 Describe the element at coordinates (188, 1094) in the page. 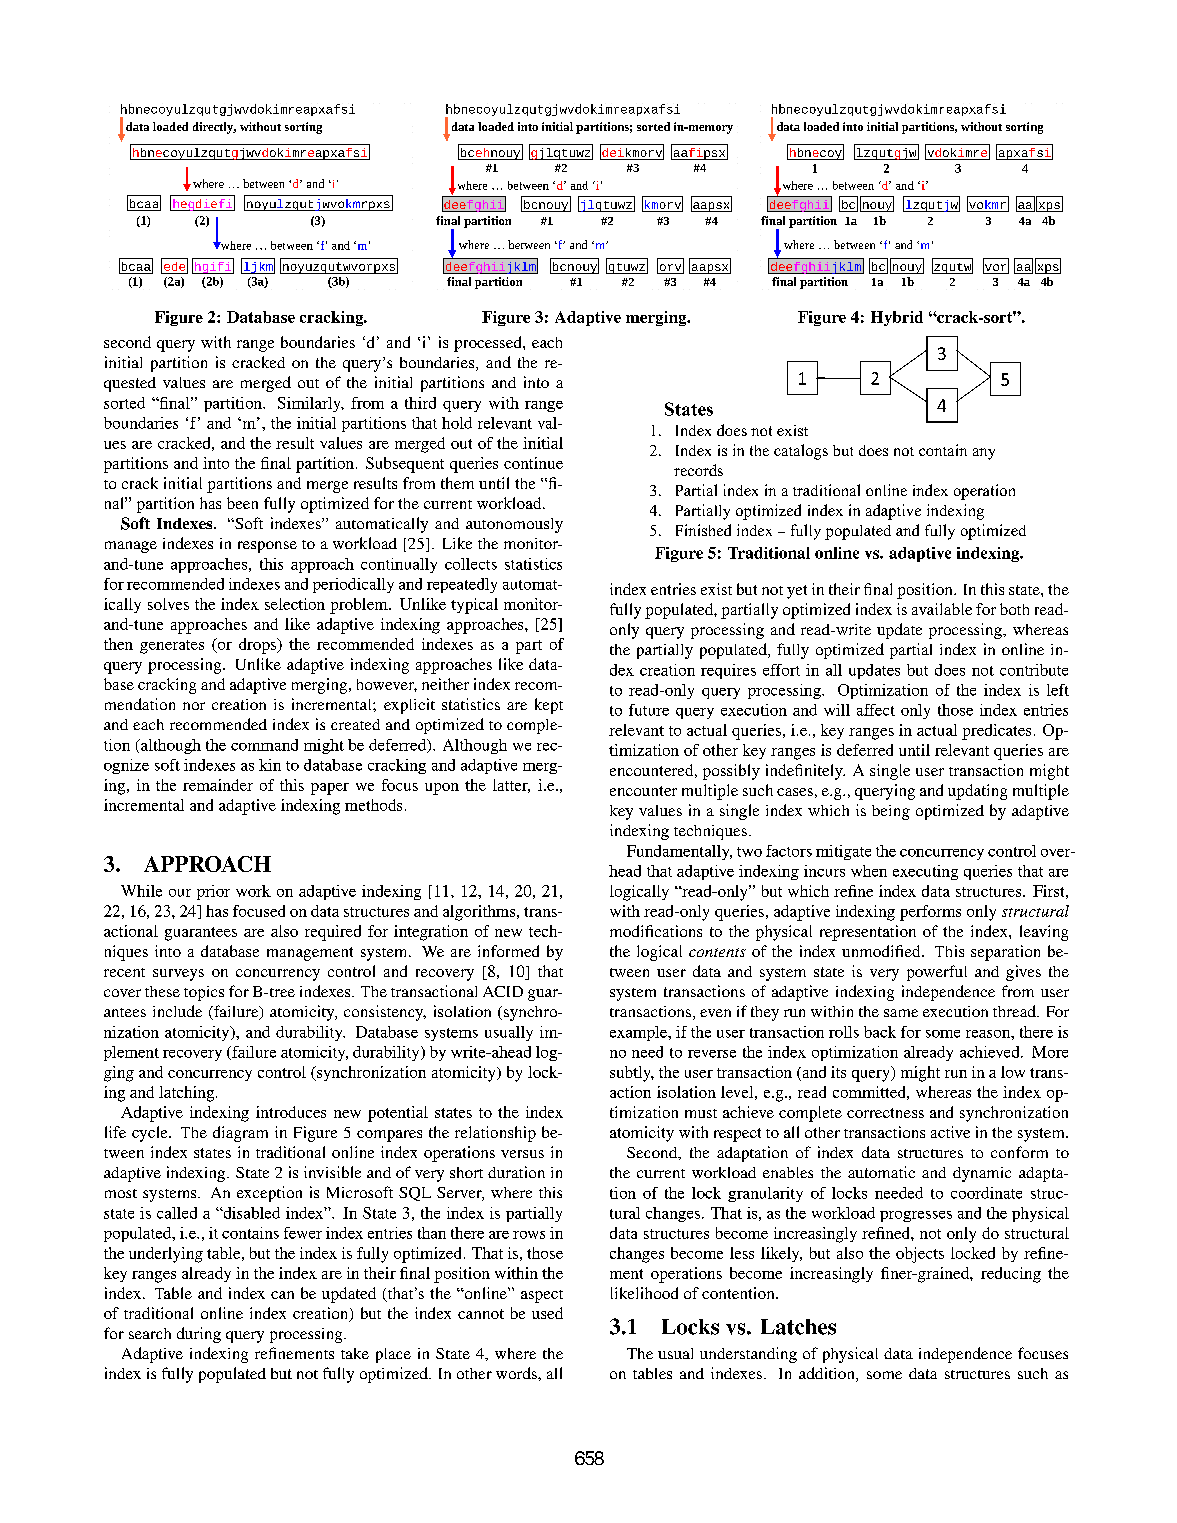

I see `latching` at that location.
